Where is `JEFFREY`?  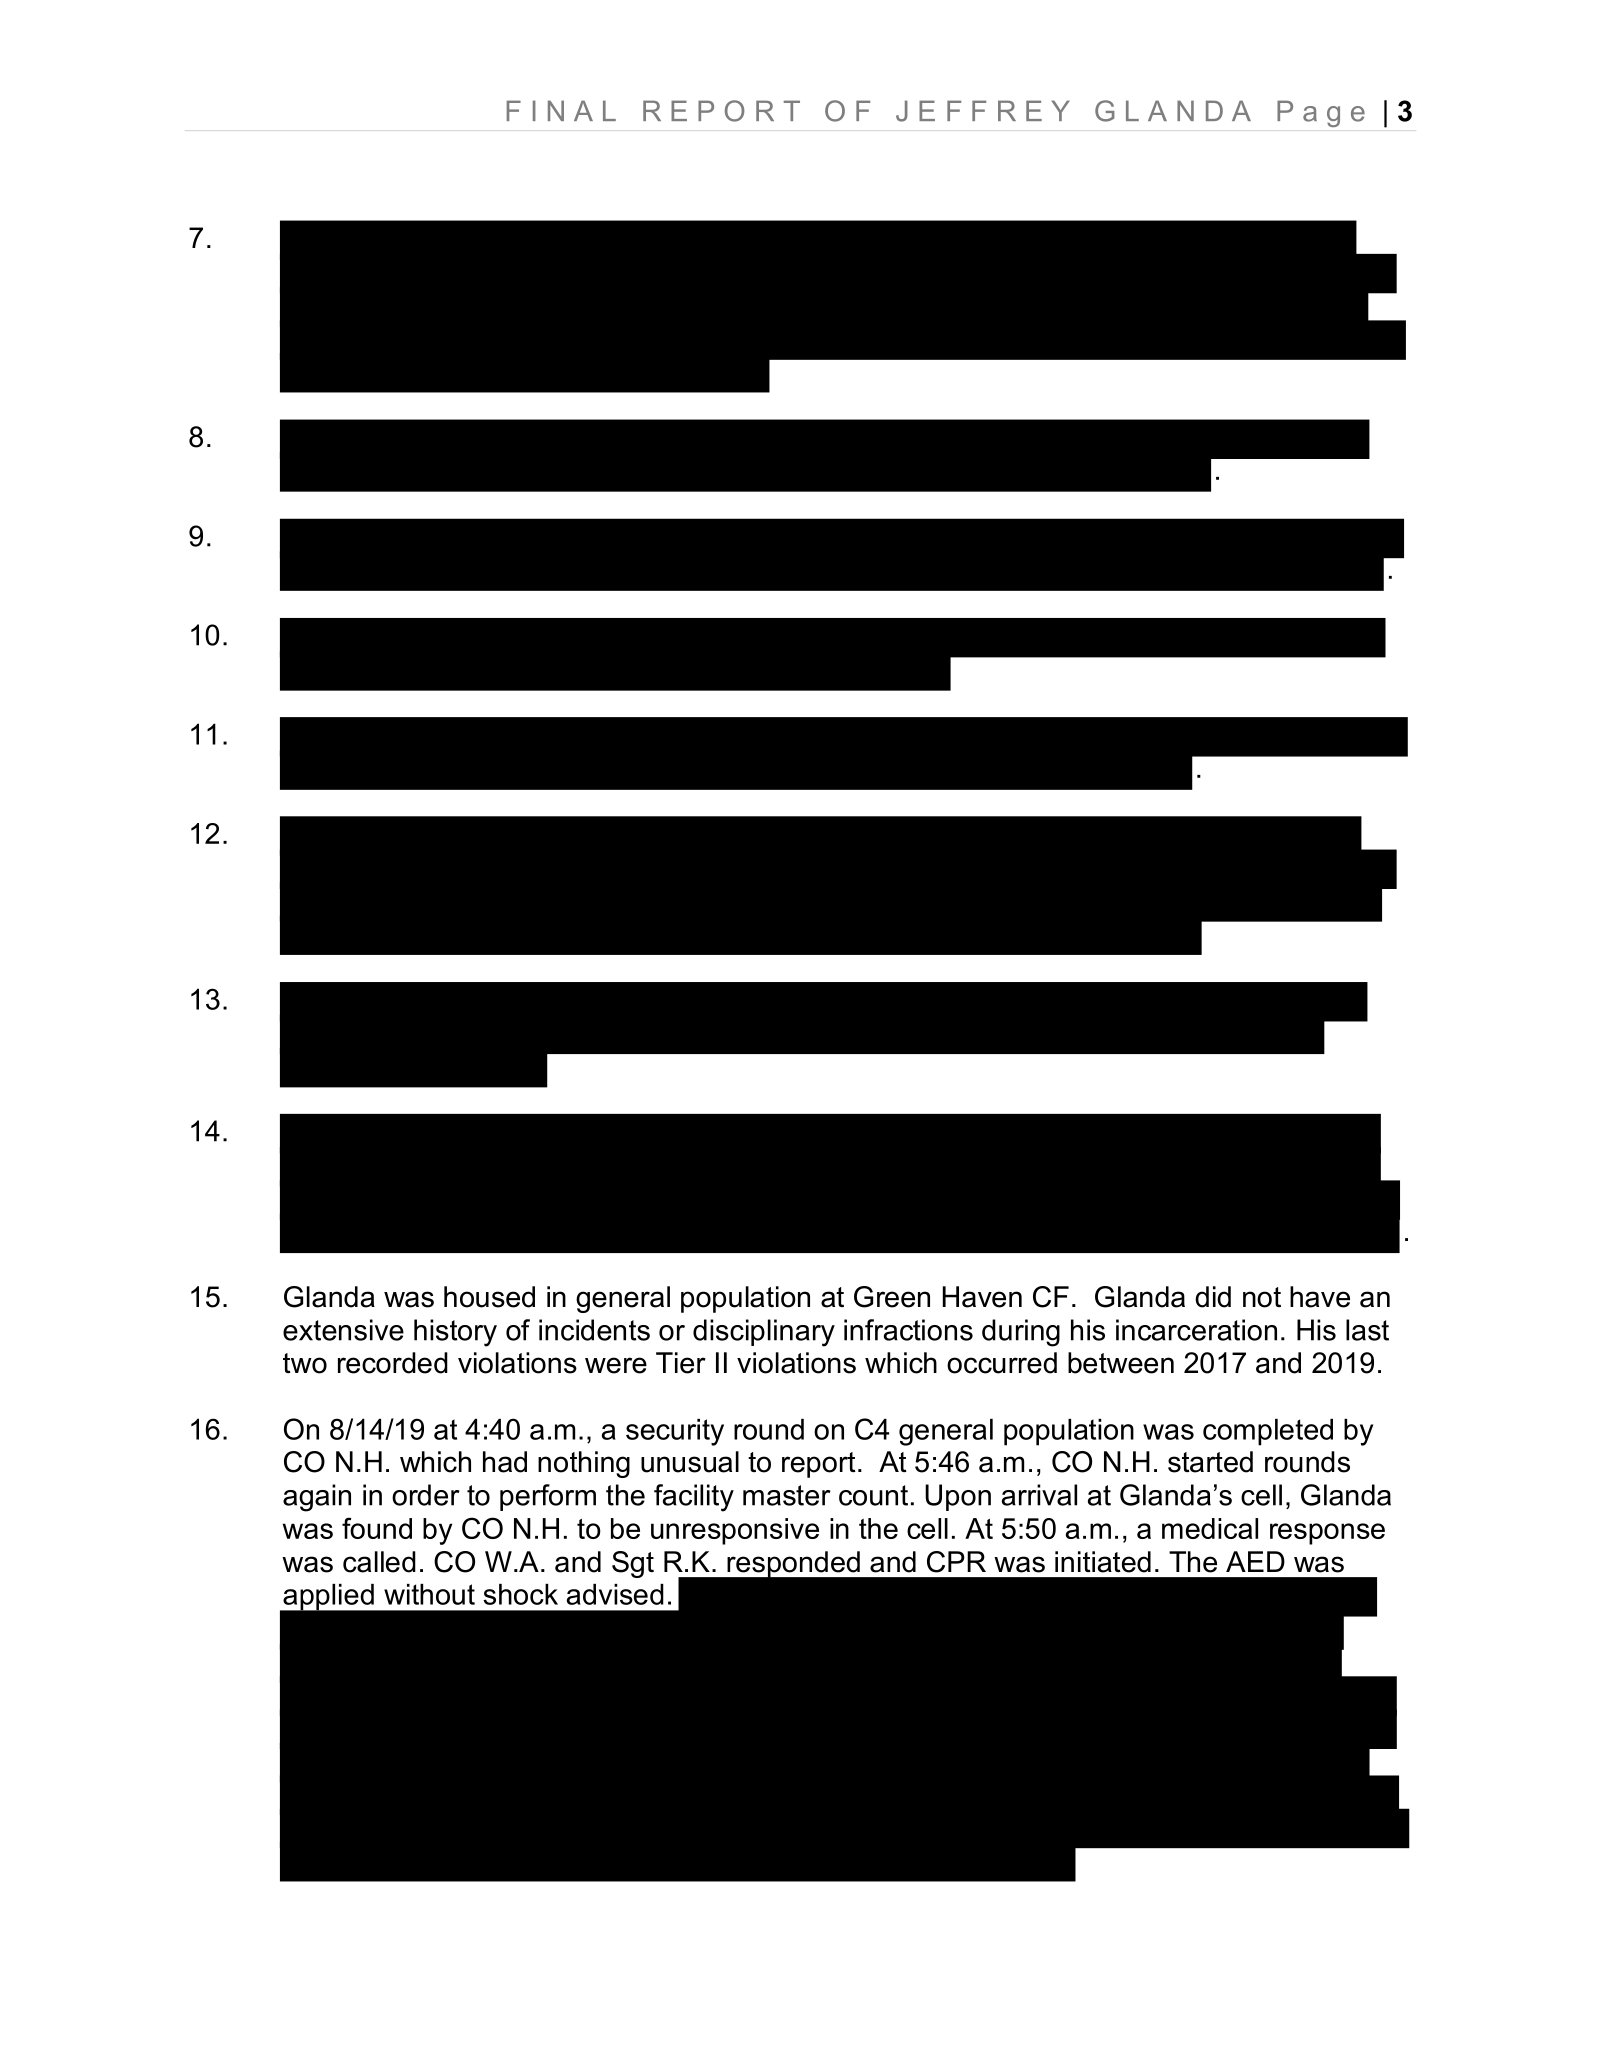
JEFFREY is located at coordinates (983, 111).
